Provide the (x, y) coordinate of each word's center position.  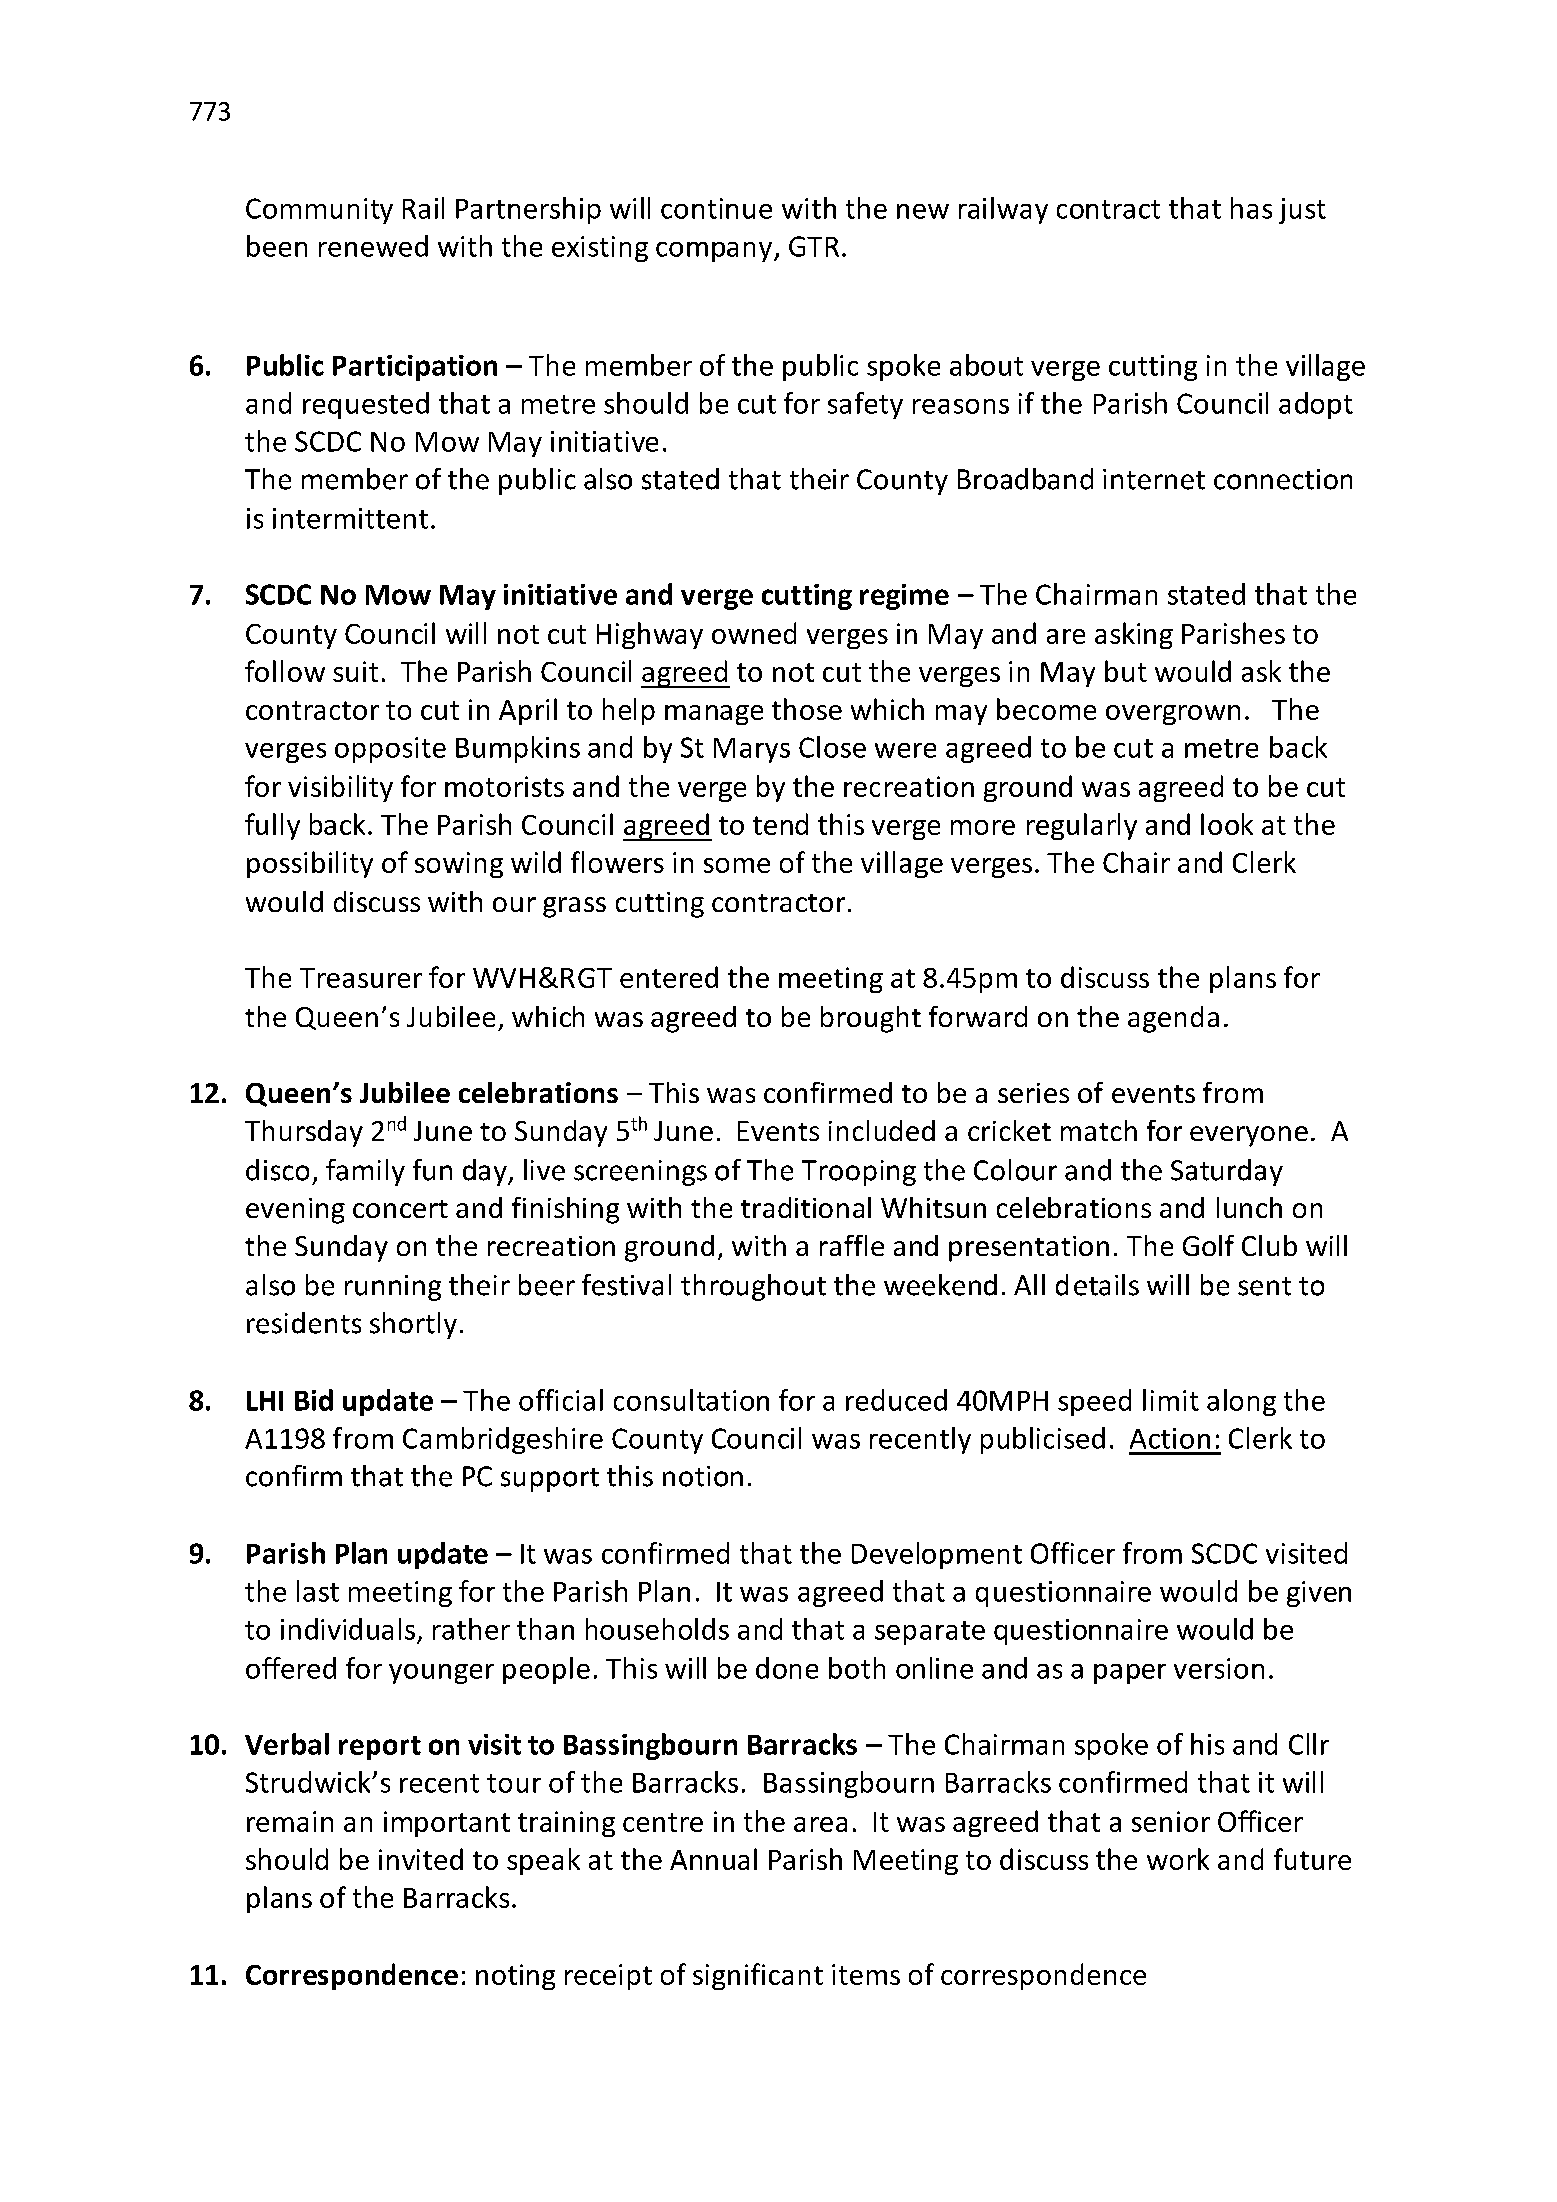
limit (1171, 1400)
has (1251, 208)
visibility (340, 788)
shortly (413, 1325)
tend (780, 824)
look (1227, 824)
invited (421, 1859)
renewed (373, 246)
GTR (814, 246)
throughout (753, 1287)
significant (758, 1976)
